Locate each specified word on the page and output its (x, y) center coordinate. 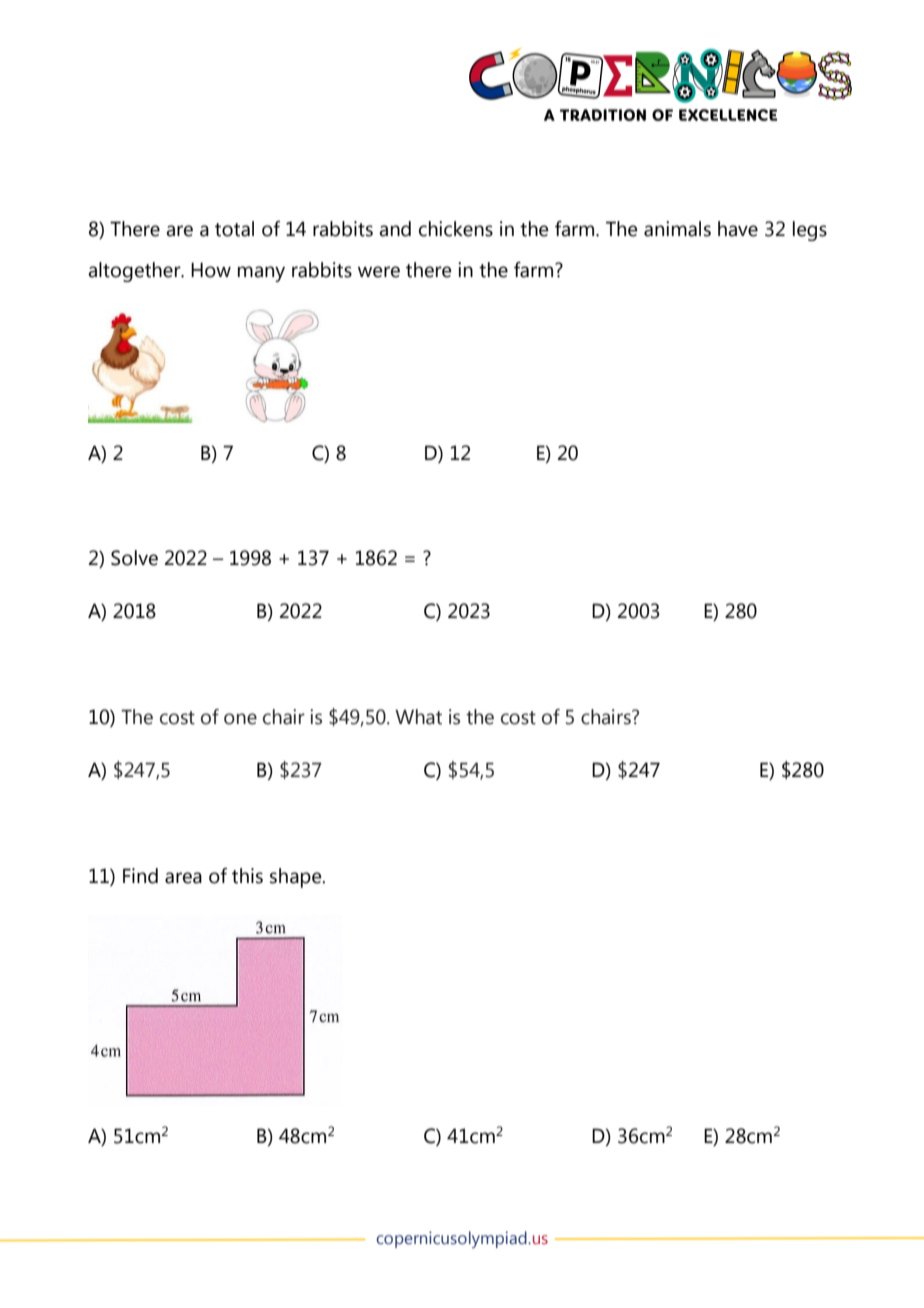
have (738, 229)
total (234, 229)
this (247, 876)
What (418, 717)
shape (297, 878)
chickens (456, 229)
